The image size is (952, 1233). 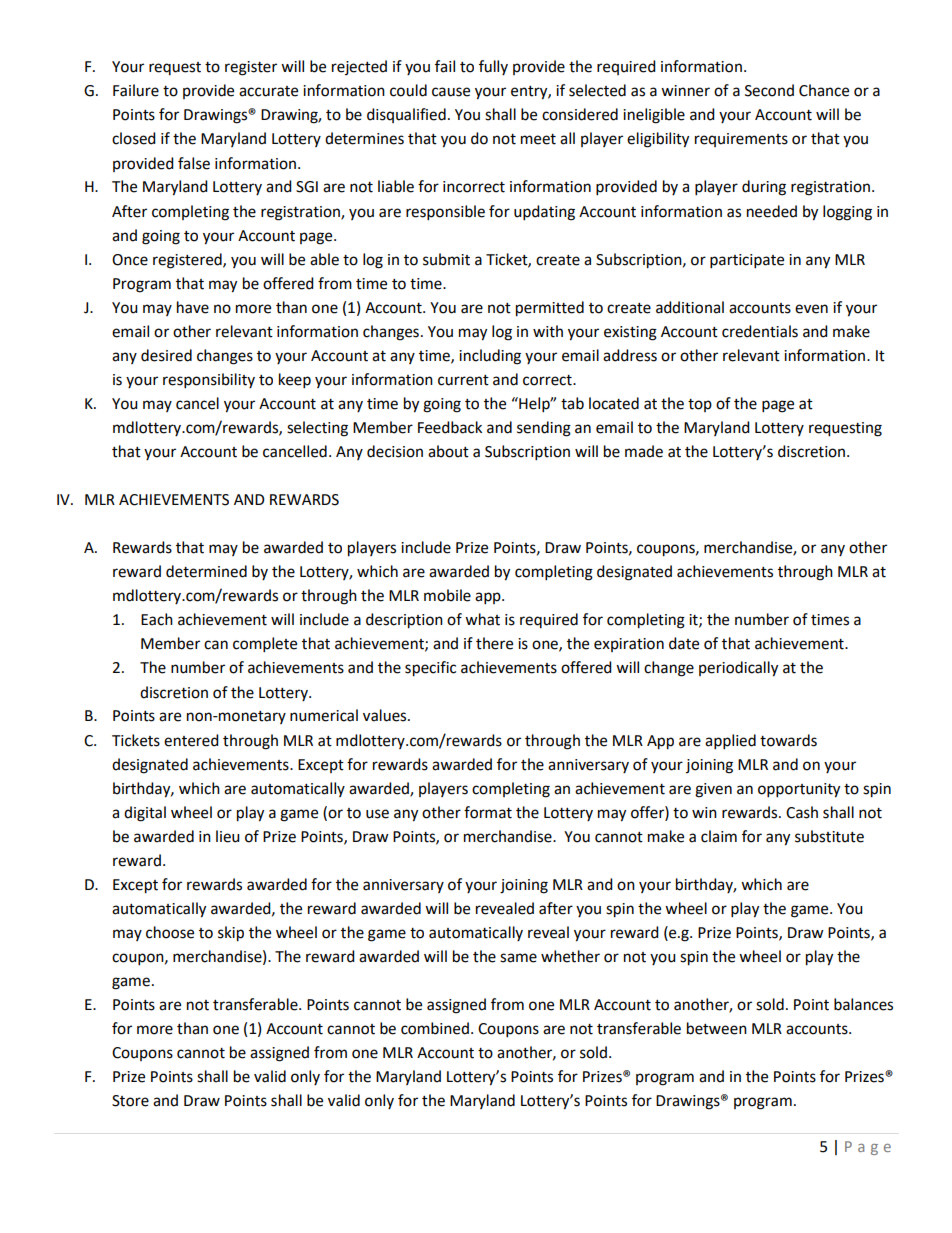 What do you see at coordinates (802, 812) in the image?
I see `Cash` at bounding box center [802, 812].
